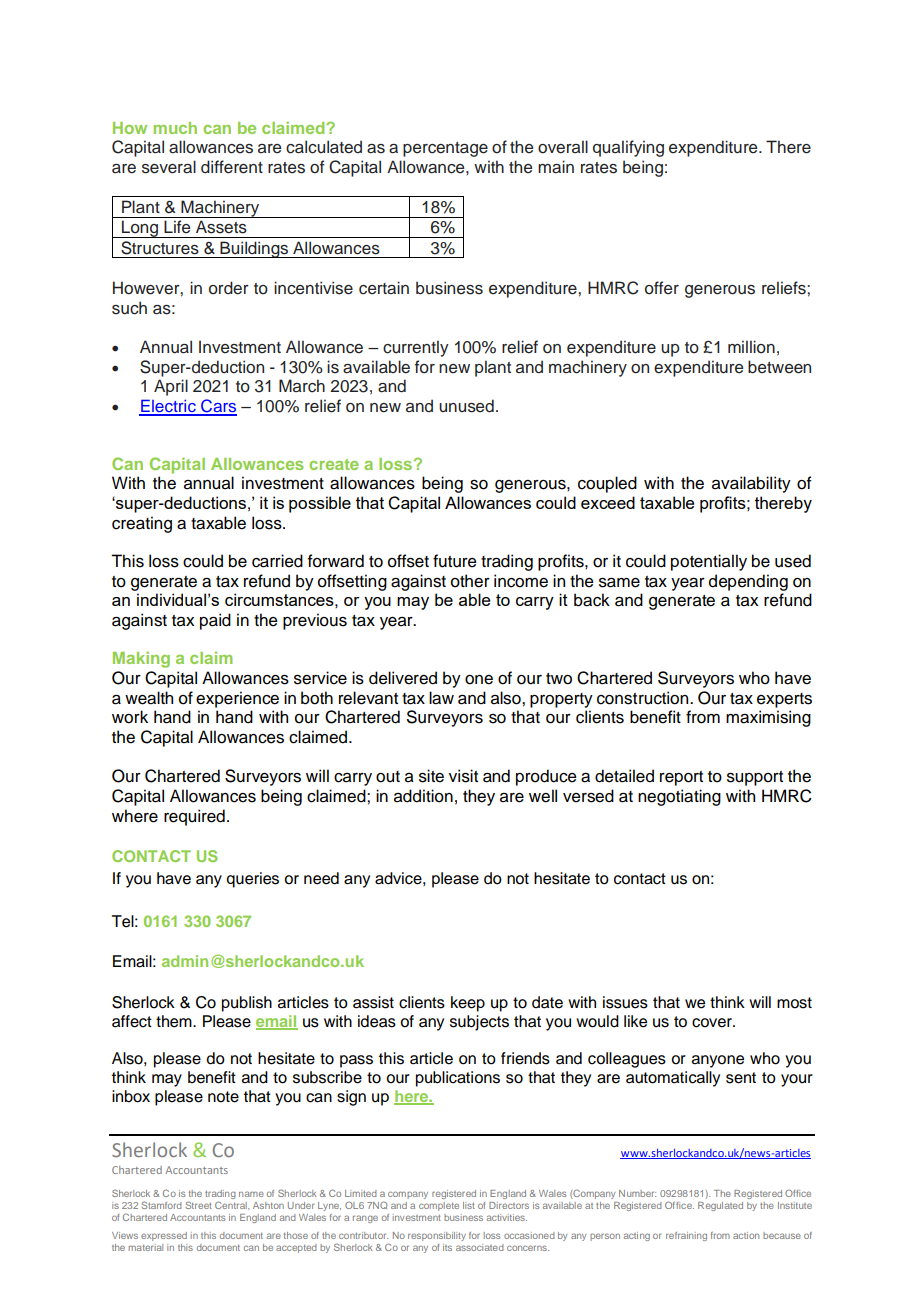 The width and height of the screenshot is (924, 1308). Describe the element at coordinates (794, 1003) in the screenshot. I see `most` at that location.
